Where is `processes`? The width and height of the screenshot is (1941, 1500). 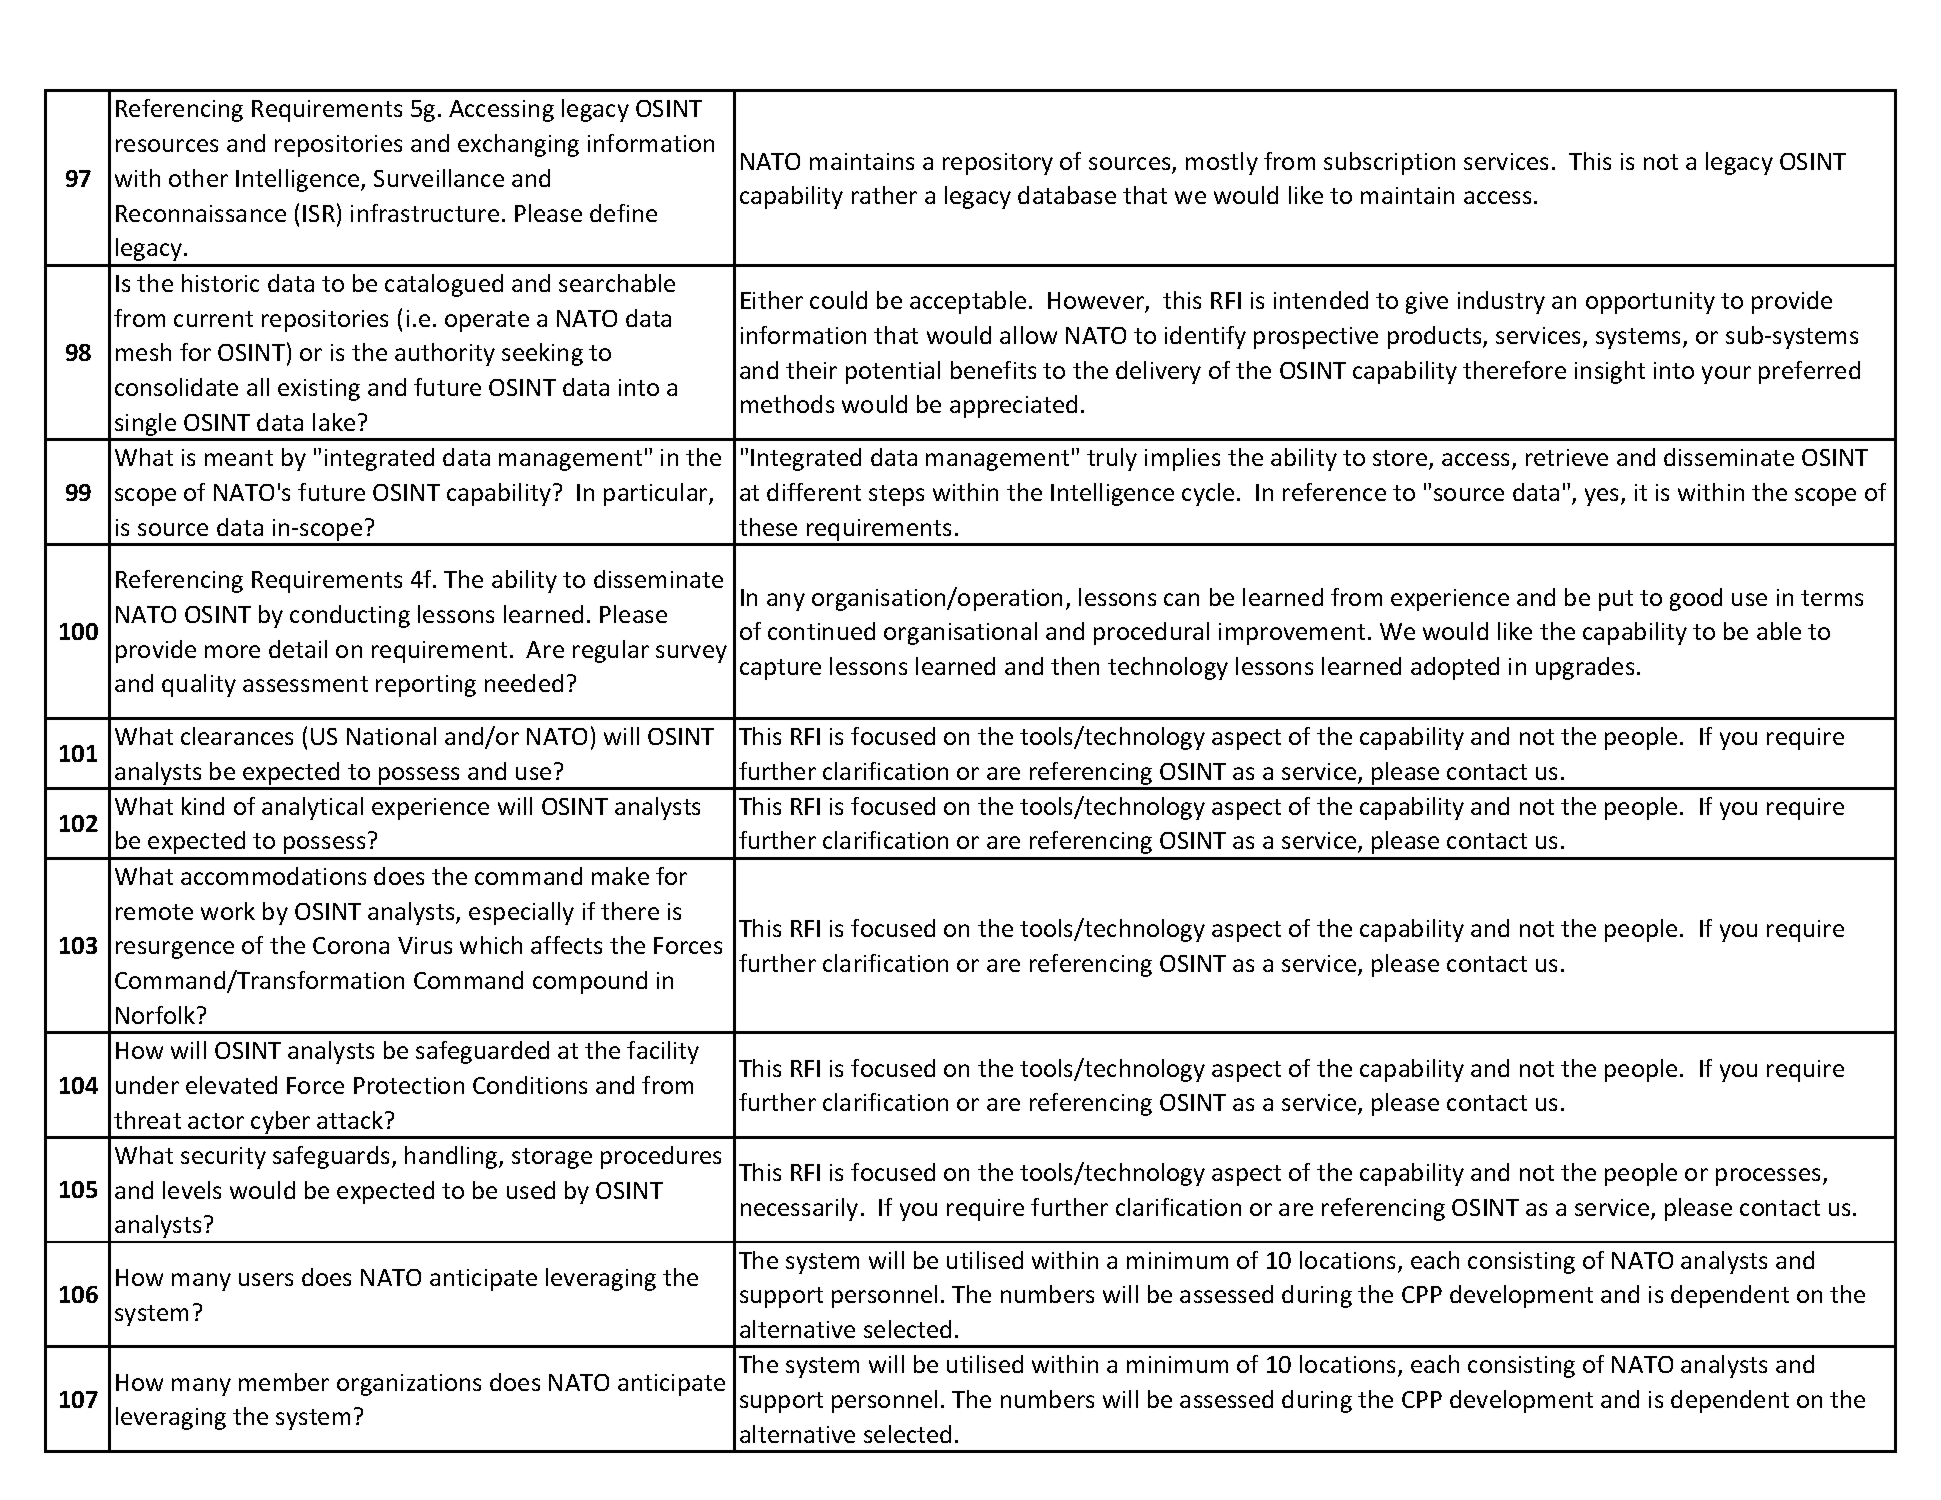 processes is located at coordinates (1768, 1177).
